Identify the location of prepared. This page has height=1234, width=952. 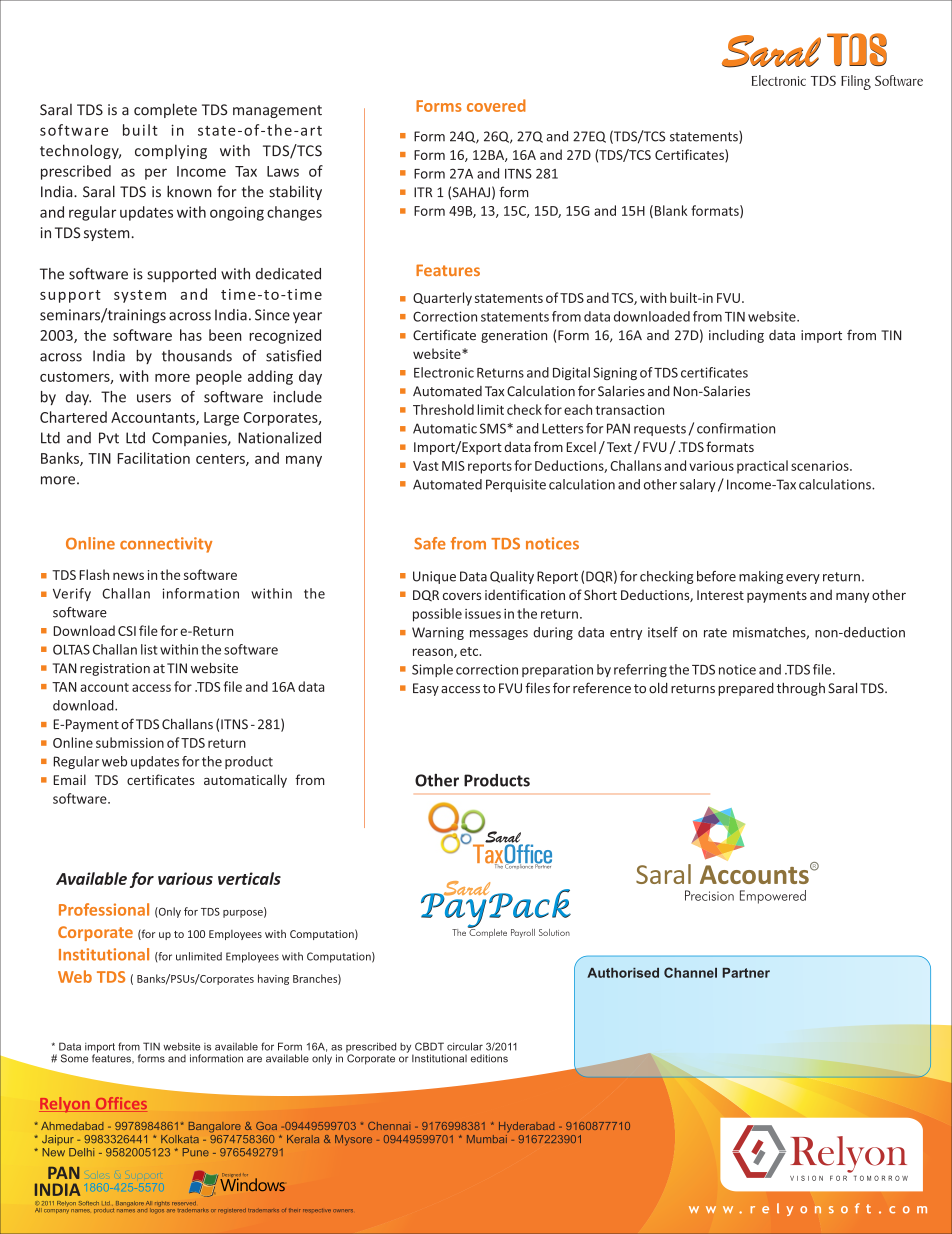
(746, 689).
